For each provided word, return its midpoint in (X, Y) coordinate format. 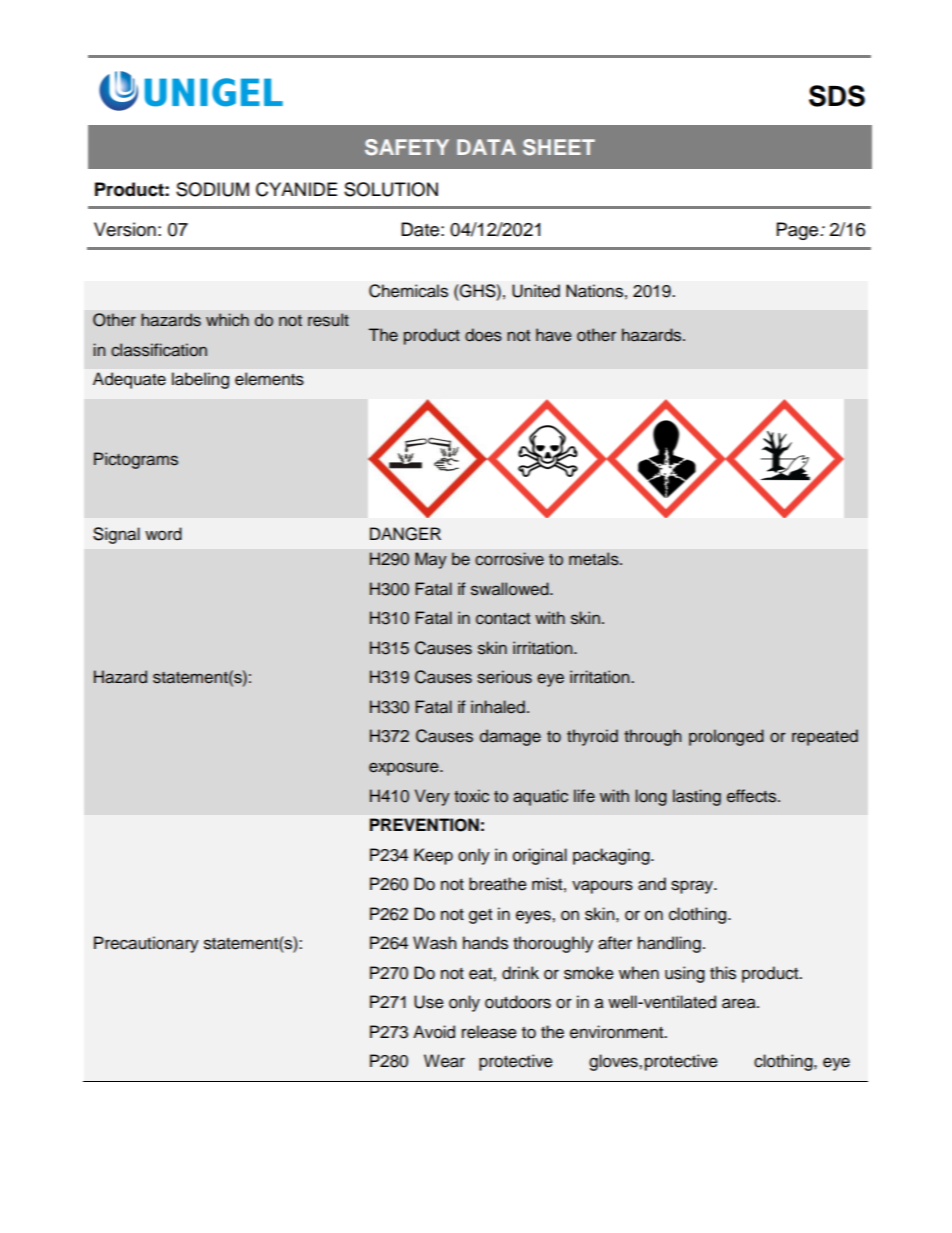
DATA (486, 147)
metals (595, 559)
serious (504, 677)
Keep (433, 856)
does (483, 335)
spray (693, 887)
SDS (837, 96)
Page (799, 231)
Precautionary (146, 944)
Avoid (434, 1032)
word (163, 534)
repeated (825, 737)
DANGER (405, 534)
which (227, 320)
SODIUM (212, 189)
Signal (116, 535)
